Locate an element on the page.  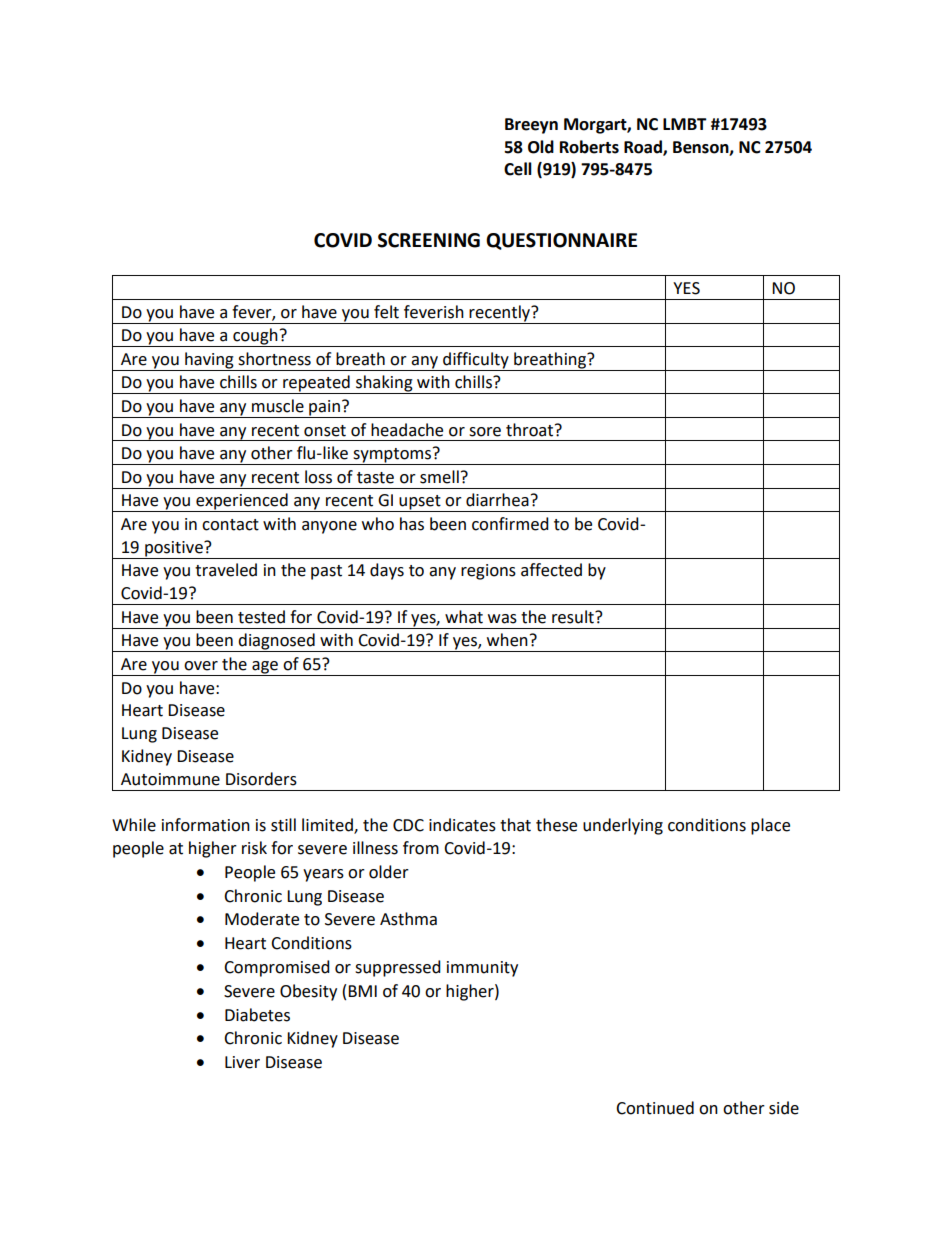
cough is located at coordinates (255, 337).
